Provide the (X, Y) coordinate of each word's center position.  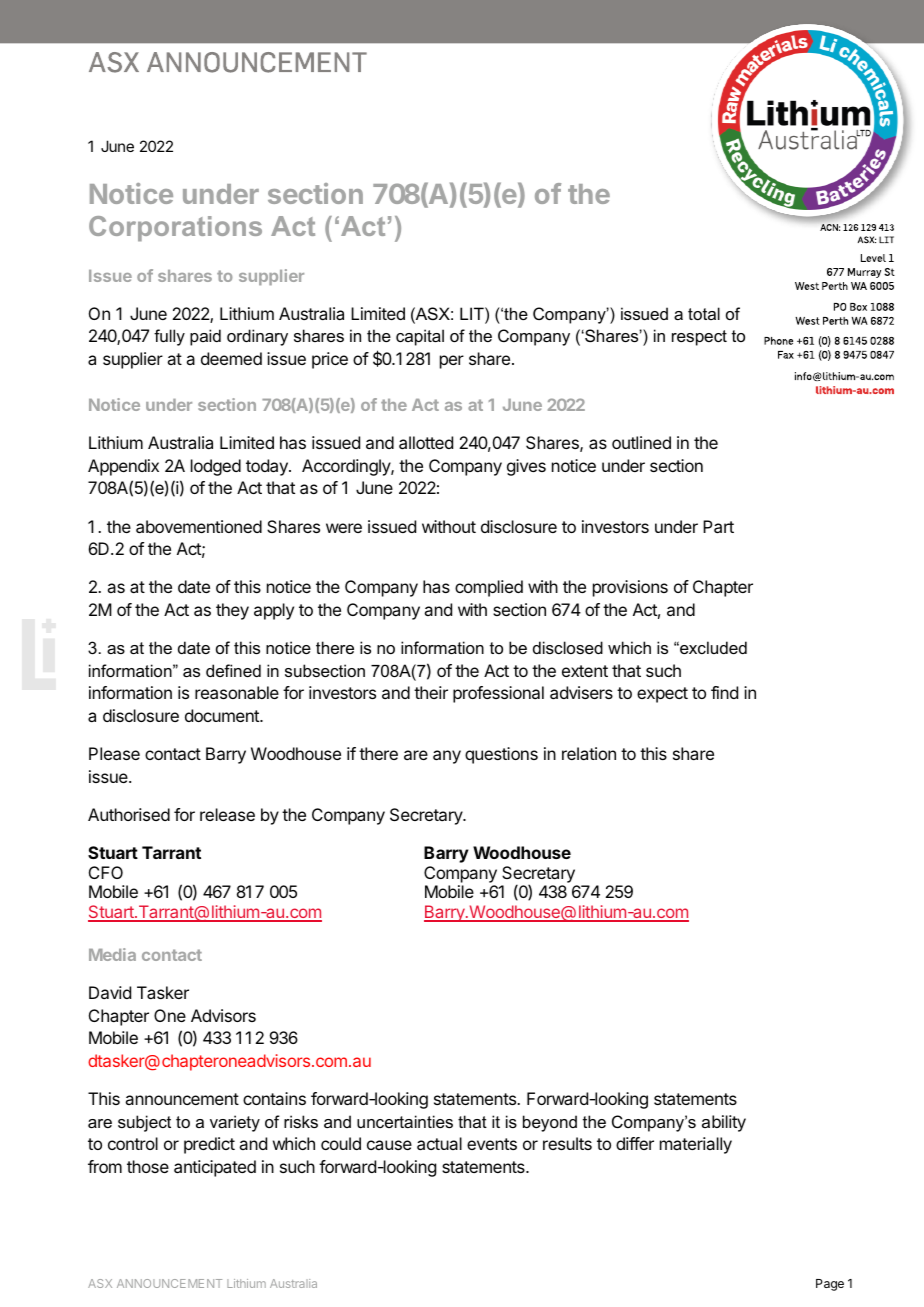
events (492, 1144)
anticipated (215, 1168)
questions (501, 755)
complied (489, 588)
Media (112, 954)
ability (724, 1123)
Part (718, 526)
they (232, 611)
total (704, 313)
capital (420, 337)
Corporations (175, 228)
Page (830, 1285)
